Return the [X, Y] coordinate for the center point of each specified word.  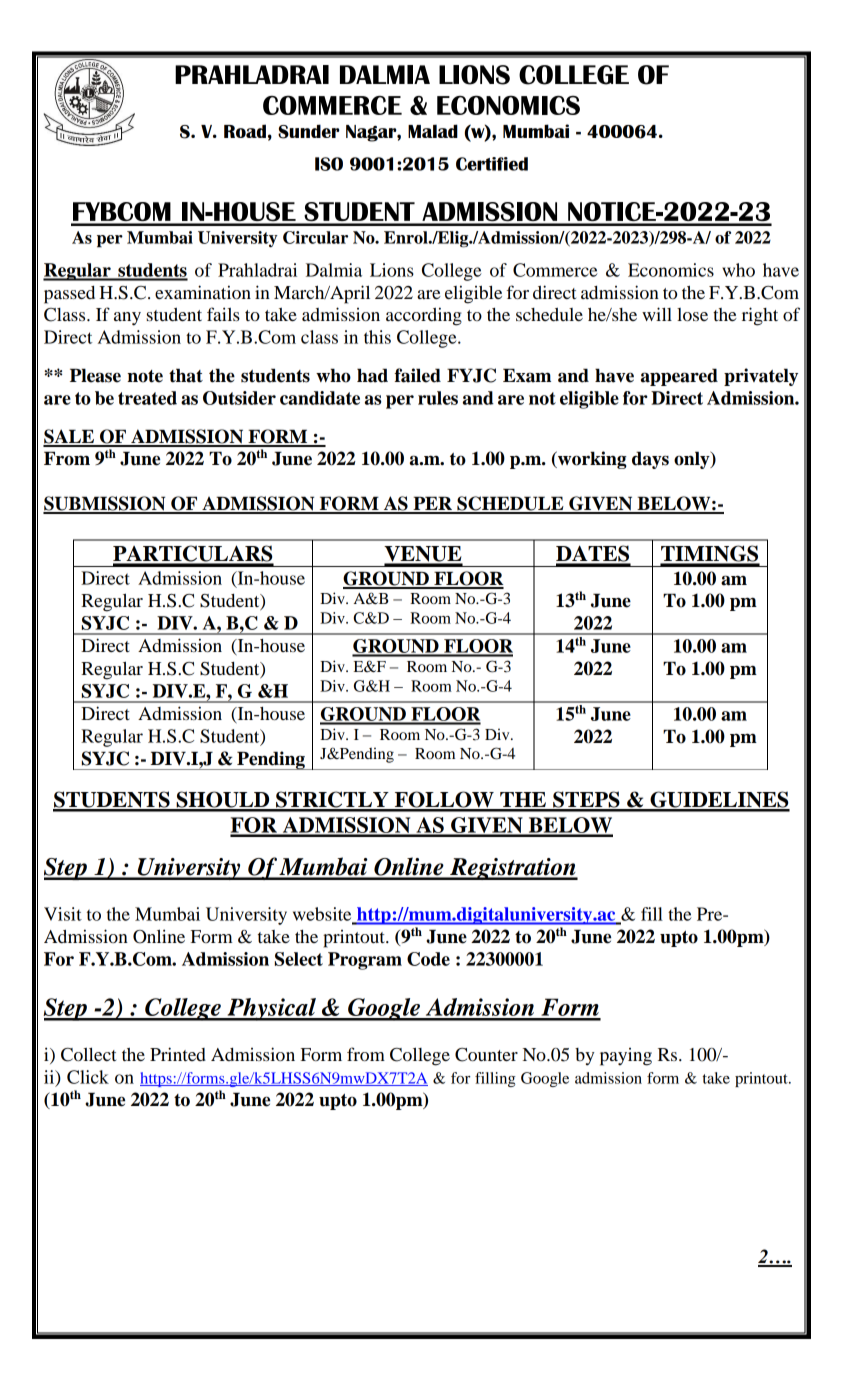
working [591, 460]
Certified [492, 164]
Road [245, 131]
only [693, 460]
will [657, 314]
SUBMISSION [105, 504]
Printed [178, 1054]
